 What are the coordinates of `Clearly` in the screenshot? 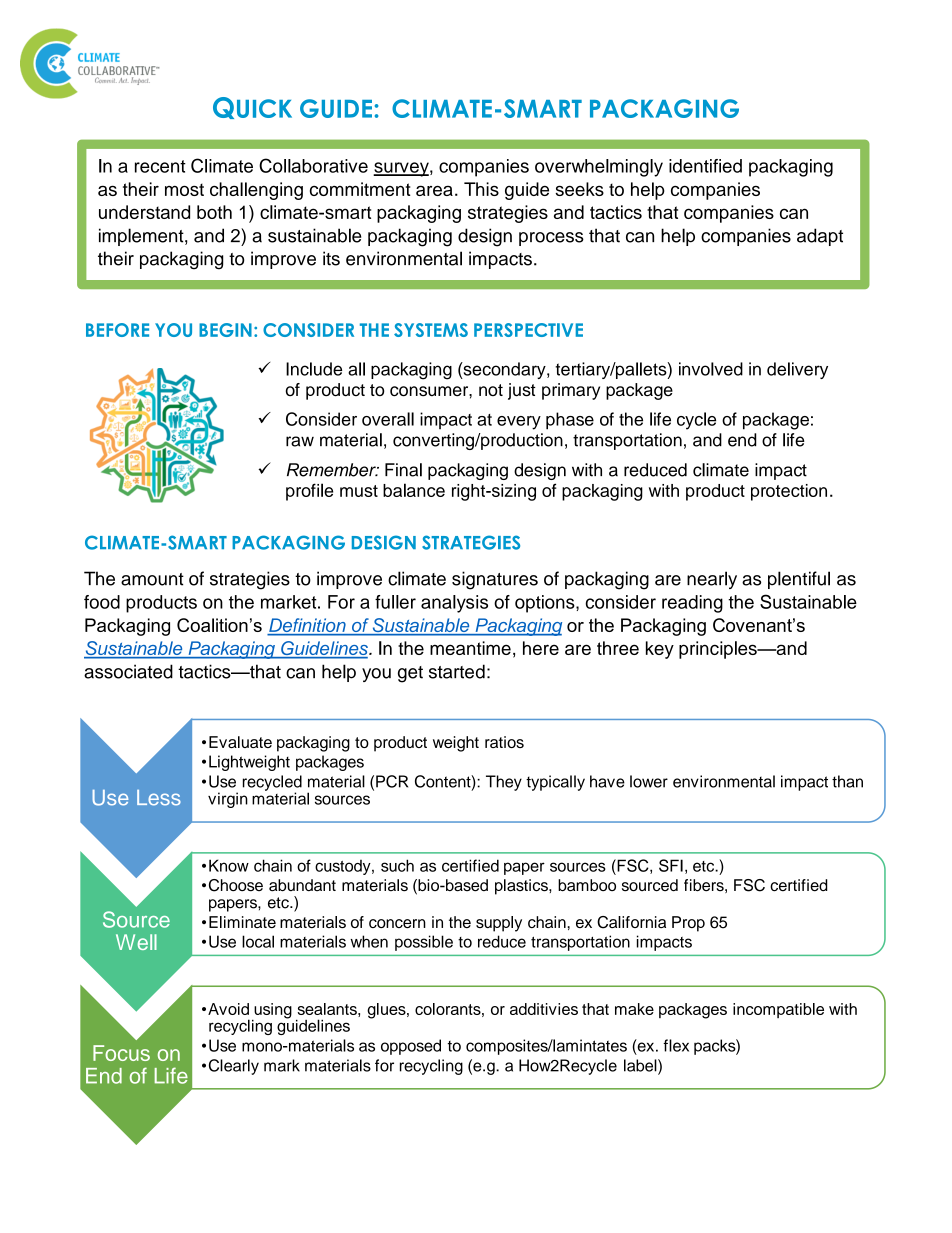 It's located at (234, 1067).
